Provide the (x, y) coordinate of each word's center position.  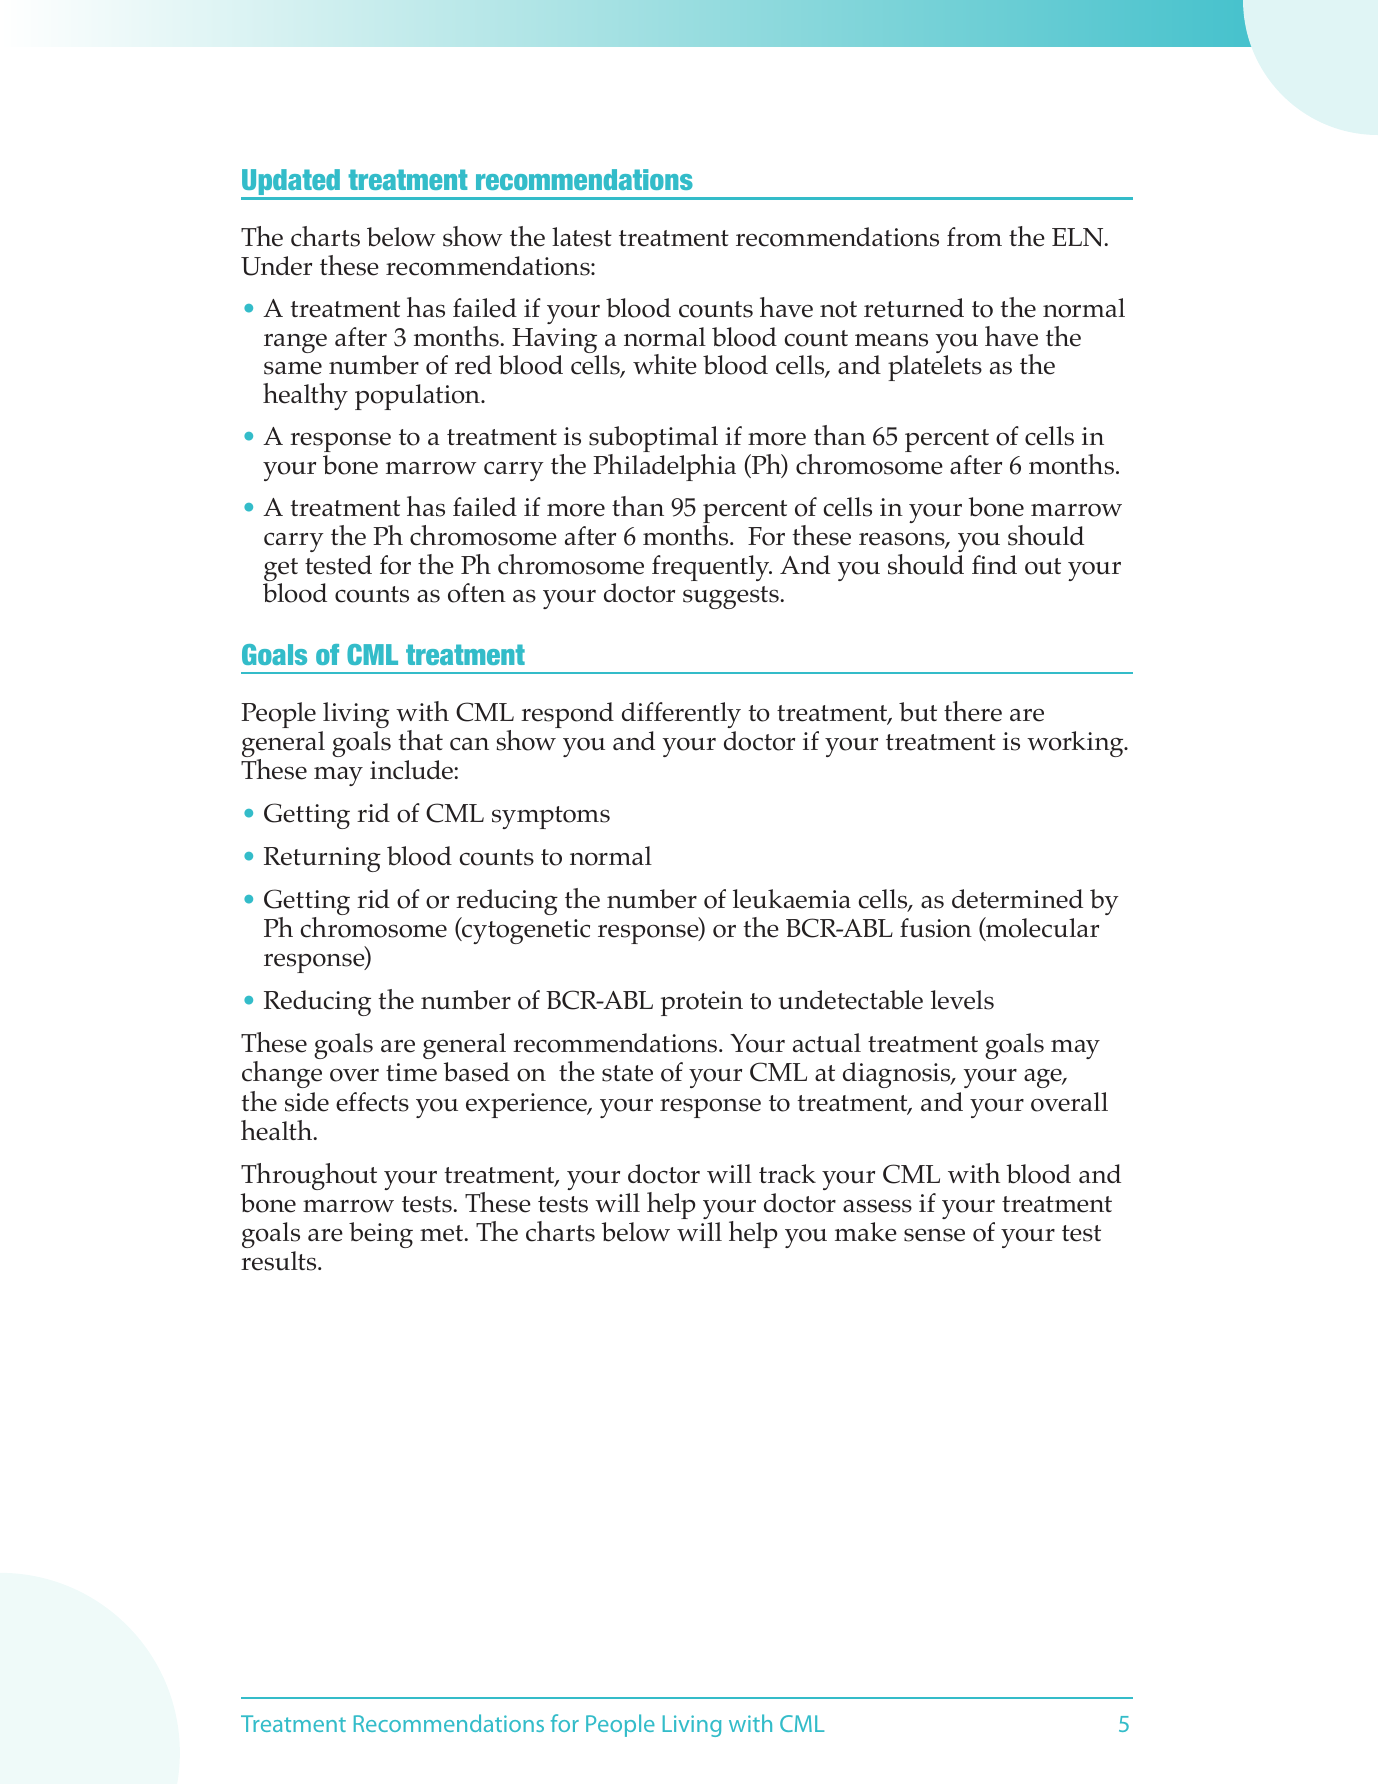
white (665, 364)
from (974, 237)
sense (934, 1235)
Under (276, 266)
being (381, 1235)
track (787, 1174)
